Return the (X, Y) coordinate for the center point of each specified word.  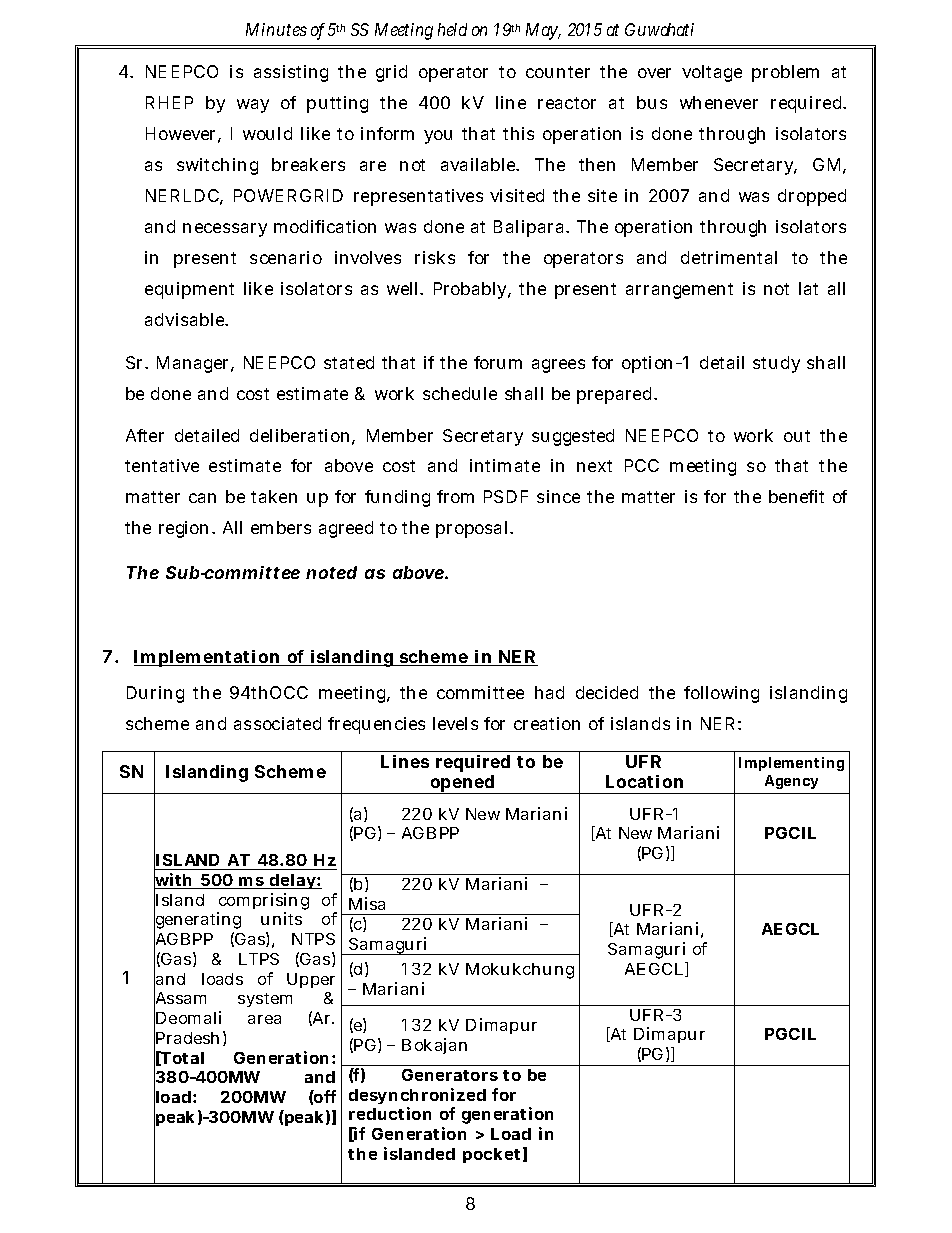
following (721, 694)
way (253, 106)
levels (455, 723)
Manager (194, 364)
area (264, 1019)
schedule (460, 393)
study (776, 364)
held (452, 29)
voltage (712, 73)
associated (277, 723)
